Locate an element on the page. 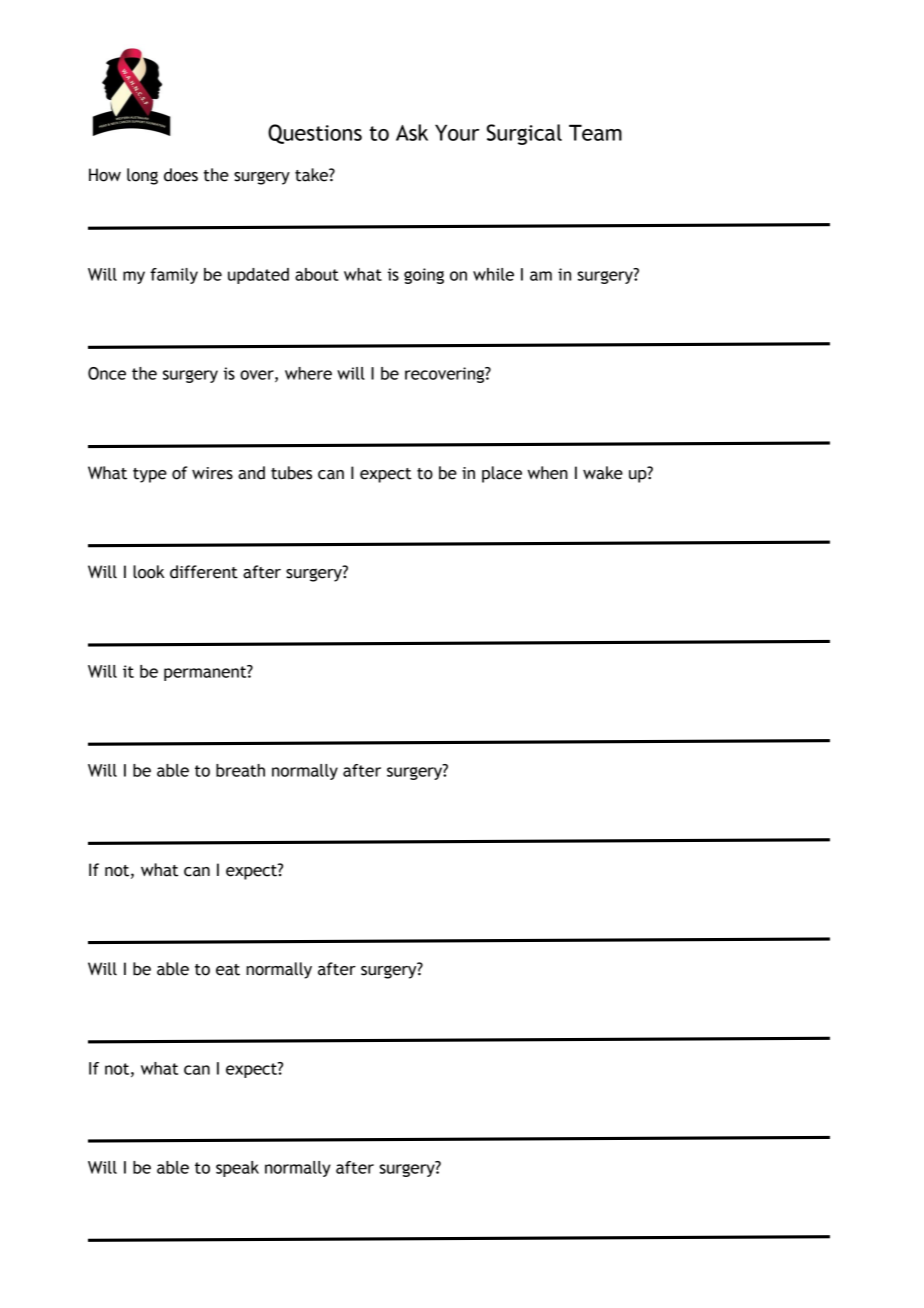 This page has height=1308, width=924. does is located at coordinates (181, 175).
